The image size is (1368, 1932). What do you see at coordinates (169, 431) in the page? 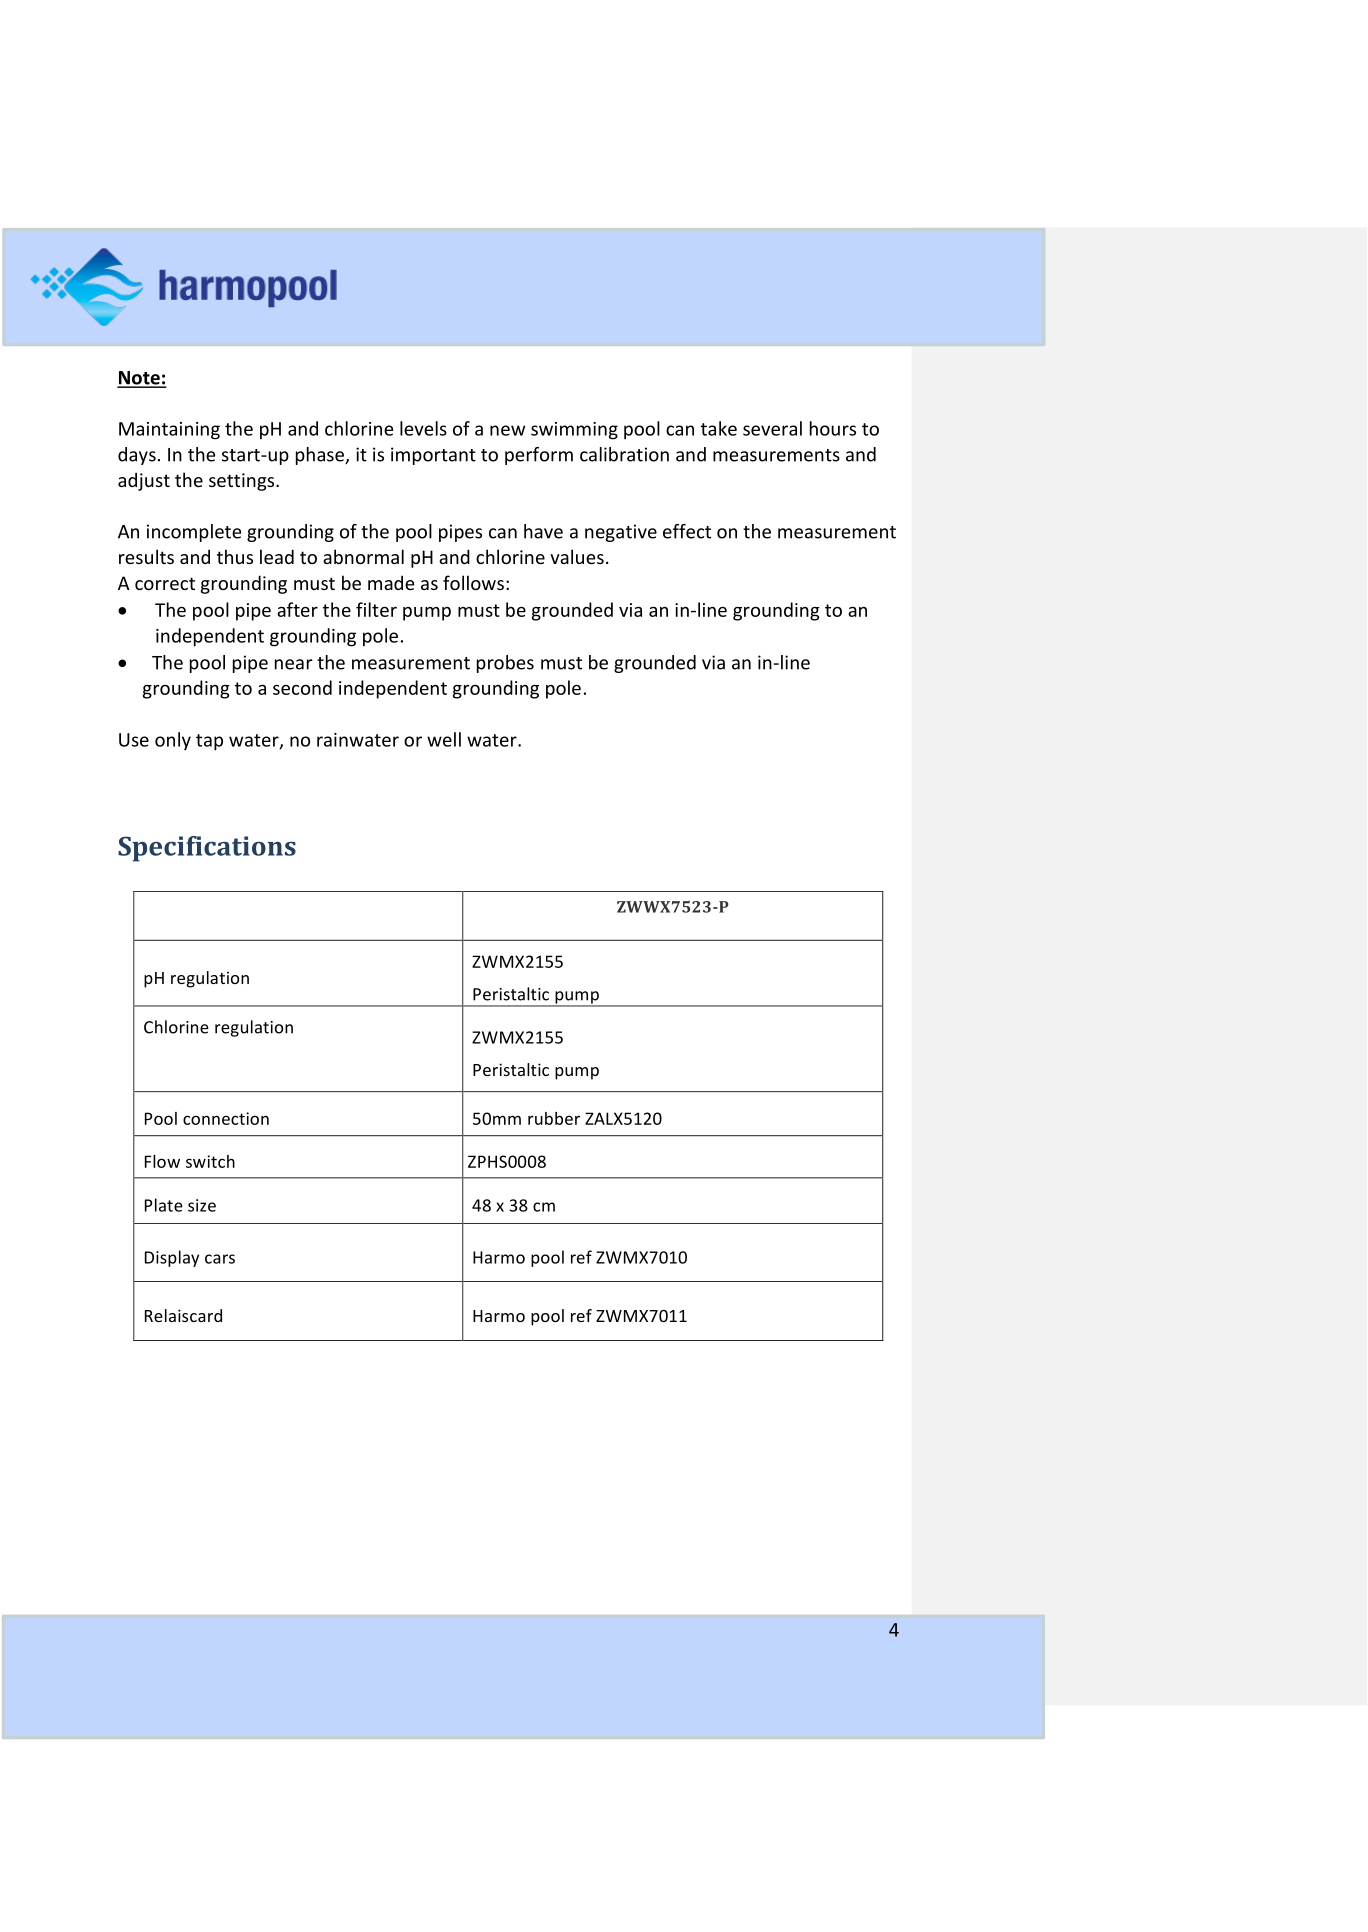
I see `Maintaining` at bounding box center [169, 431].
